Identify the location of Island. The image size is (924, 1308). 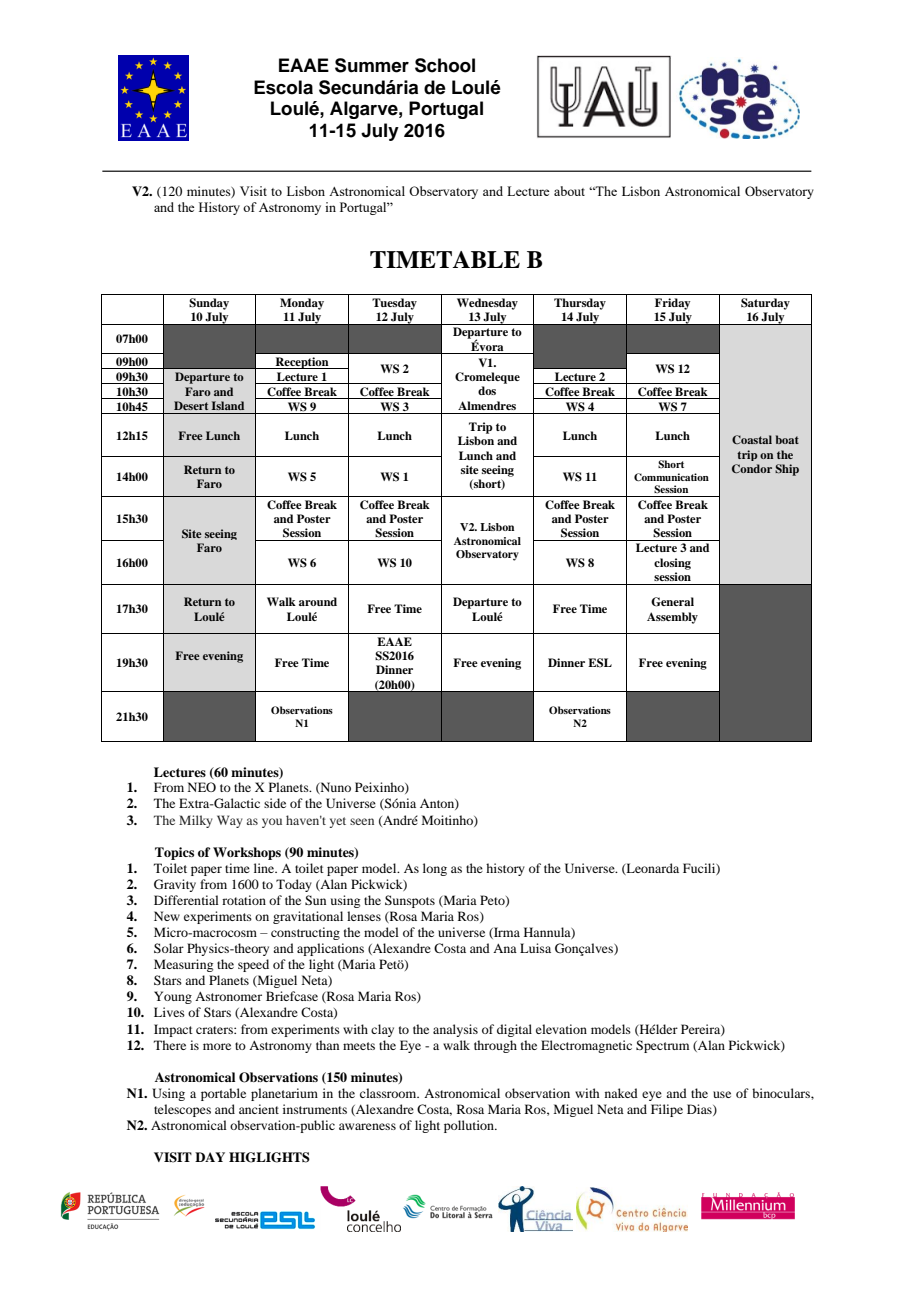
(227, 405).
